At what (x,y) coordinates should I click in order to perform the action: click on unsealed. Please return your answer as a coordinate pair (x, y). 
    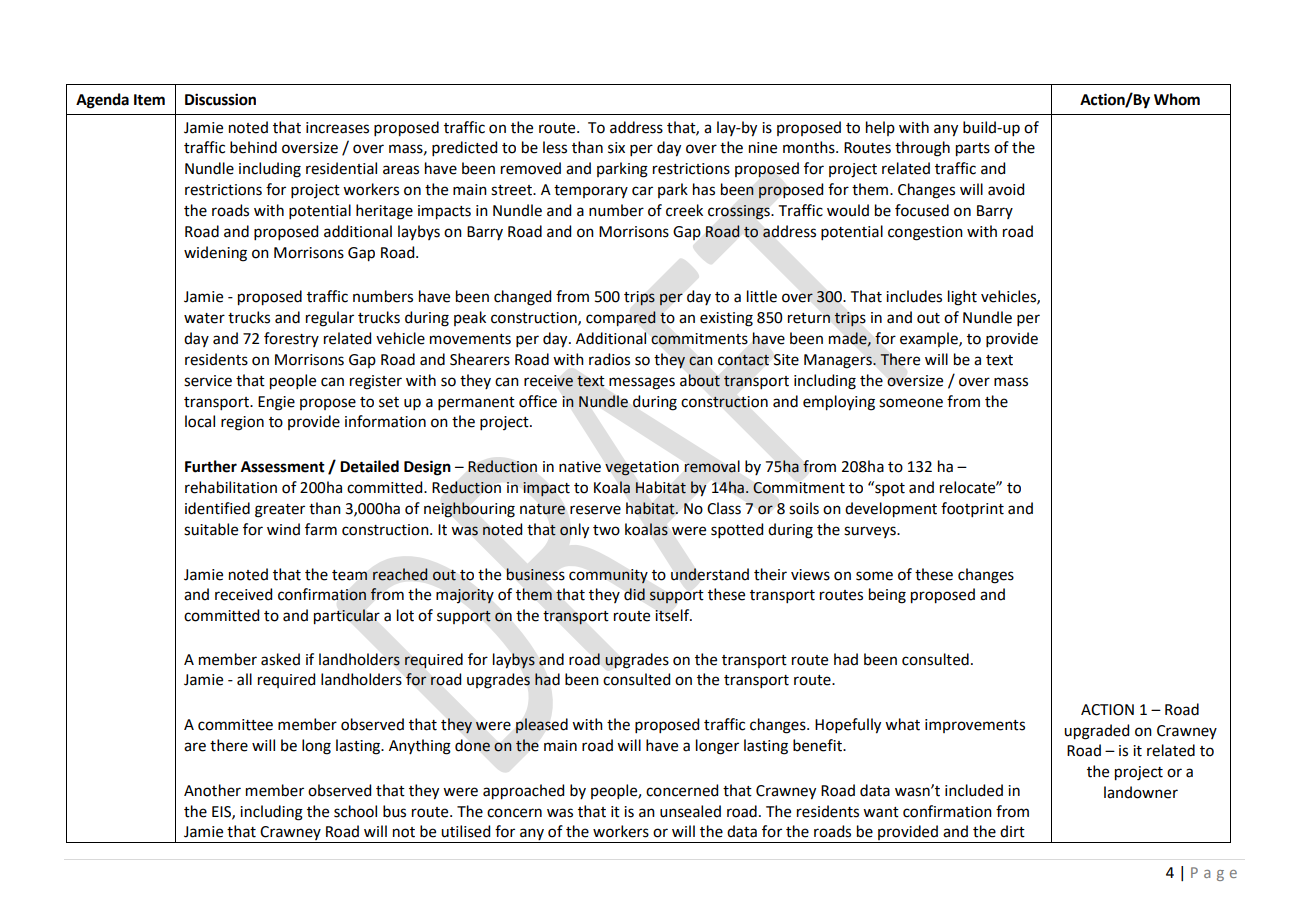
    Looking at the image, I should click on (690, 811).
